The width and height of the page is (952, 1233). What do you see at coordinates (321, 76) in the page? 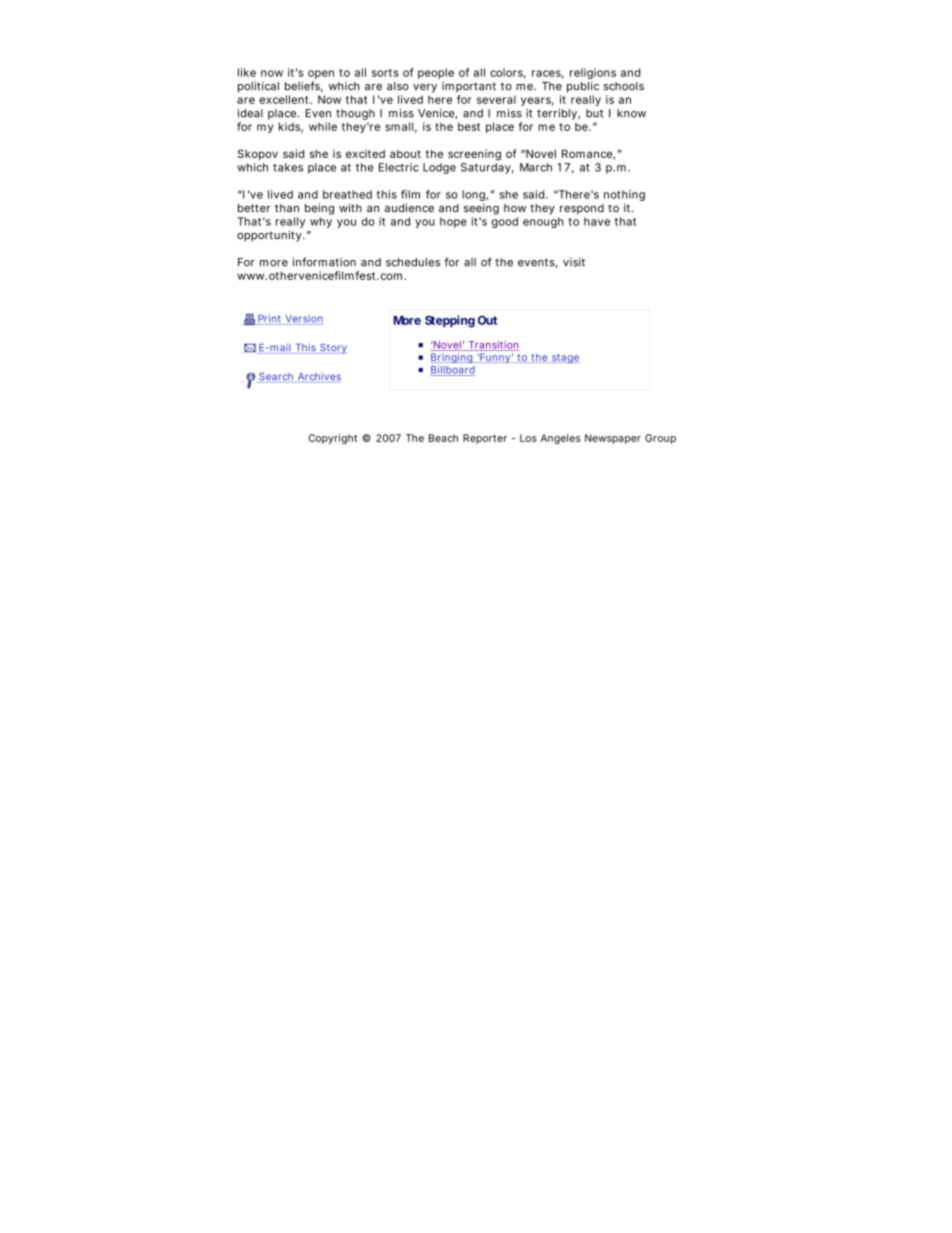
I see `open` at bounding box center [321, 76].
